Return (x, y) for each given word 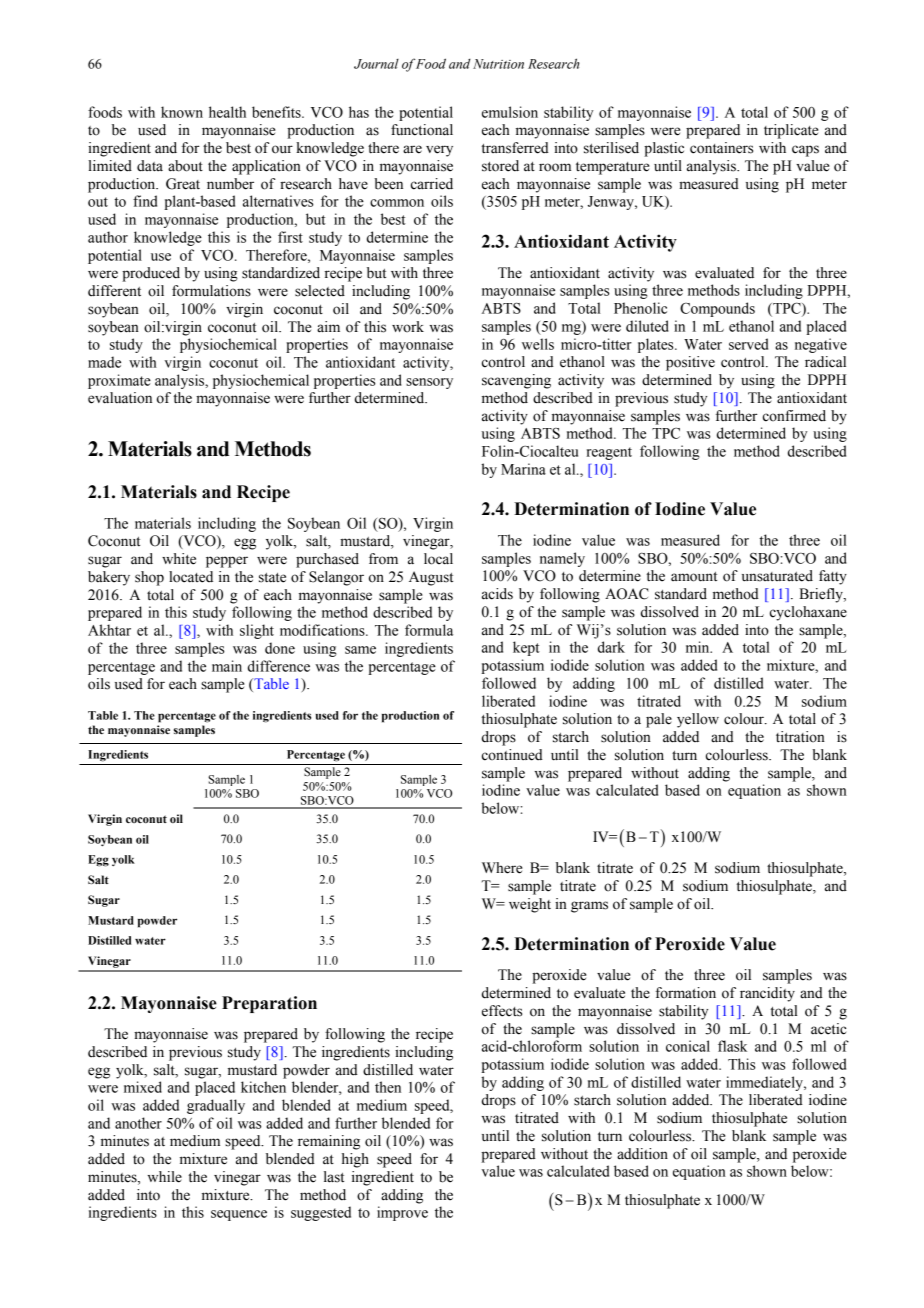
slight (257, 631)
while (165, 1177)
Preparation (269, 1004)
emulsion (510, 112)
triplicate (791, 131)
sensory (429, 383)
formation (686, 993)
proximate (119, 381)
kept (526, 648)
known (182, 112)
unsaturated (777, 576)
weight (530, 905)
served (748, 344)
